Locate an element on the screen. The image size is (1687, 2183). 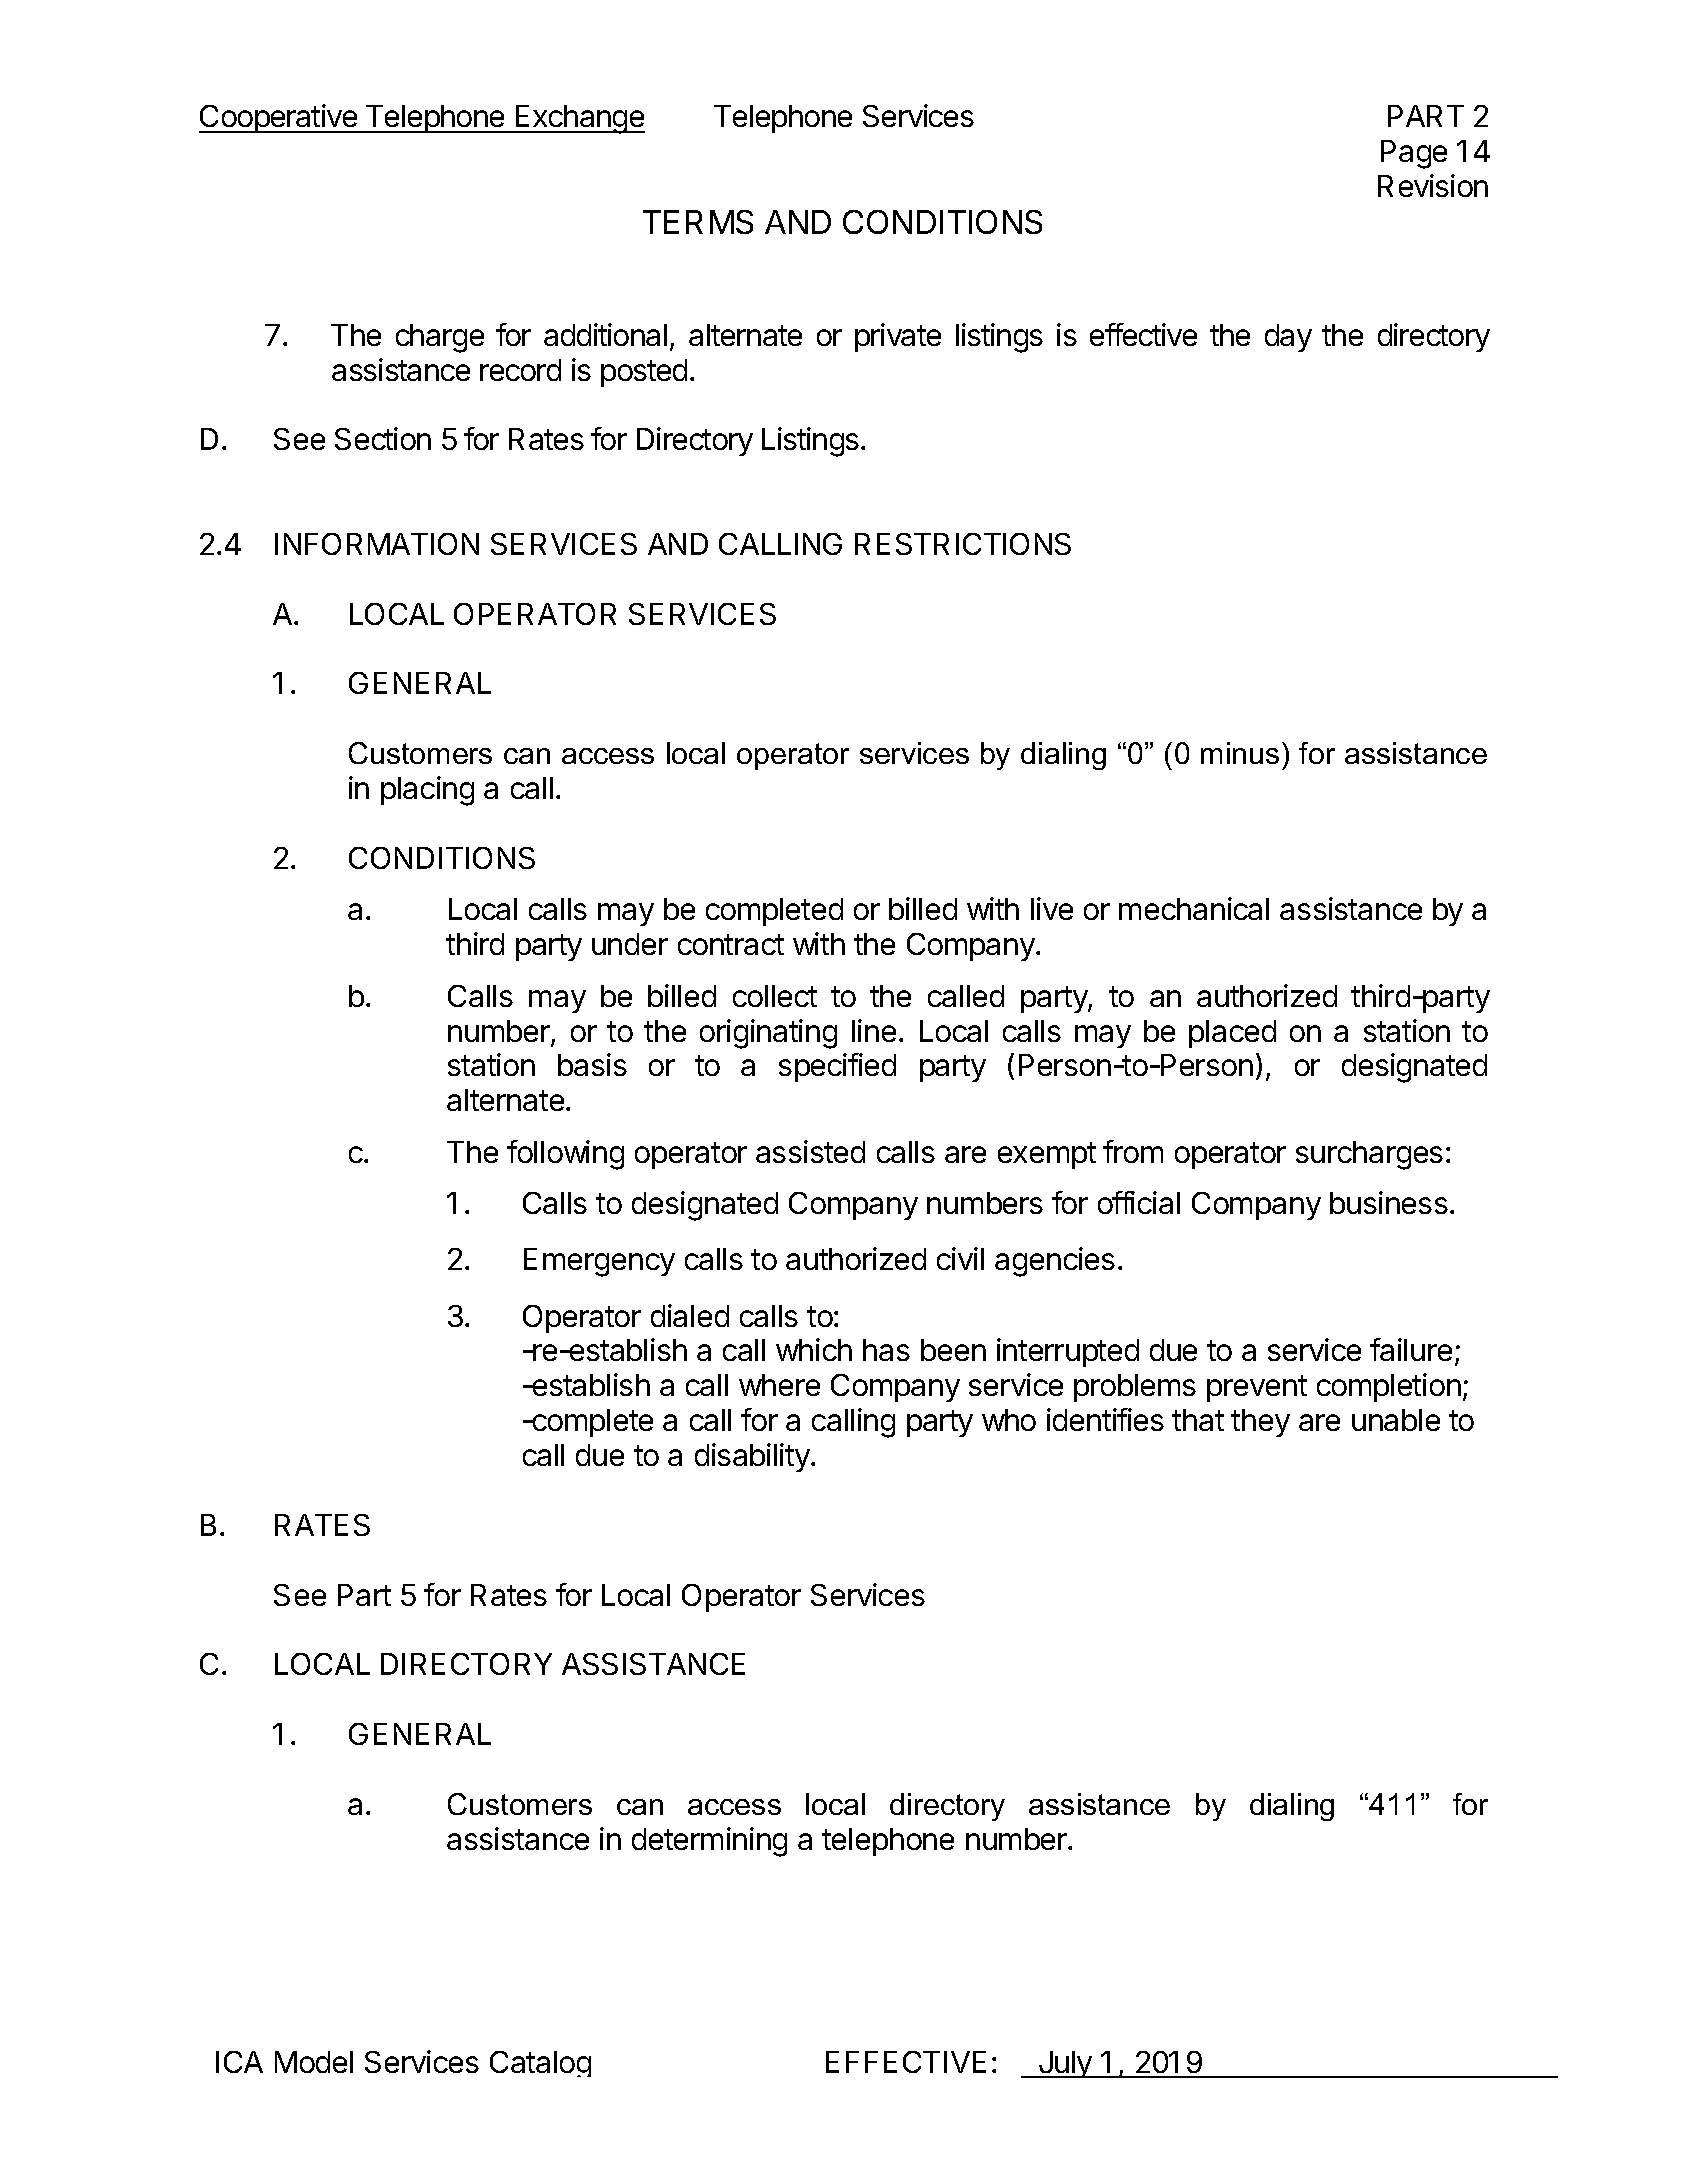
following is located at coordinates (565, 1155).
